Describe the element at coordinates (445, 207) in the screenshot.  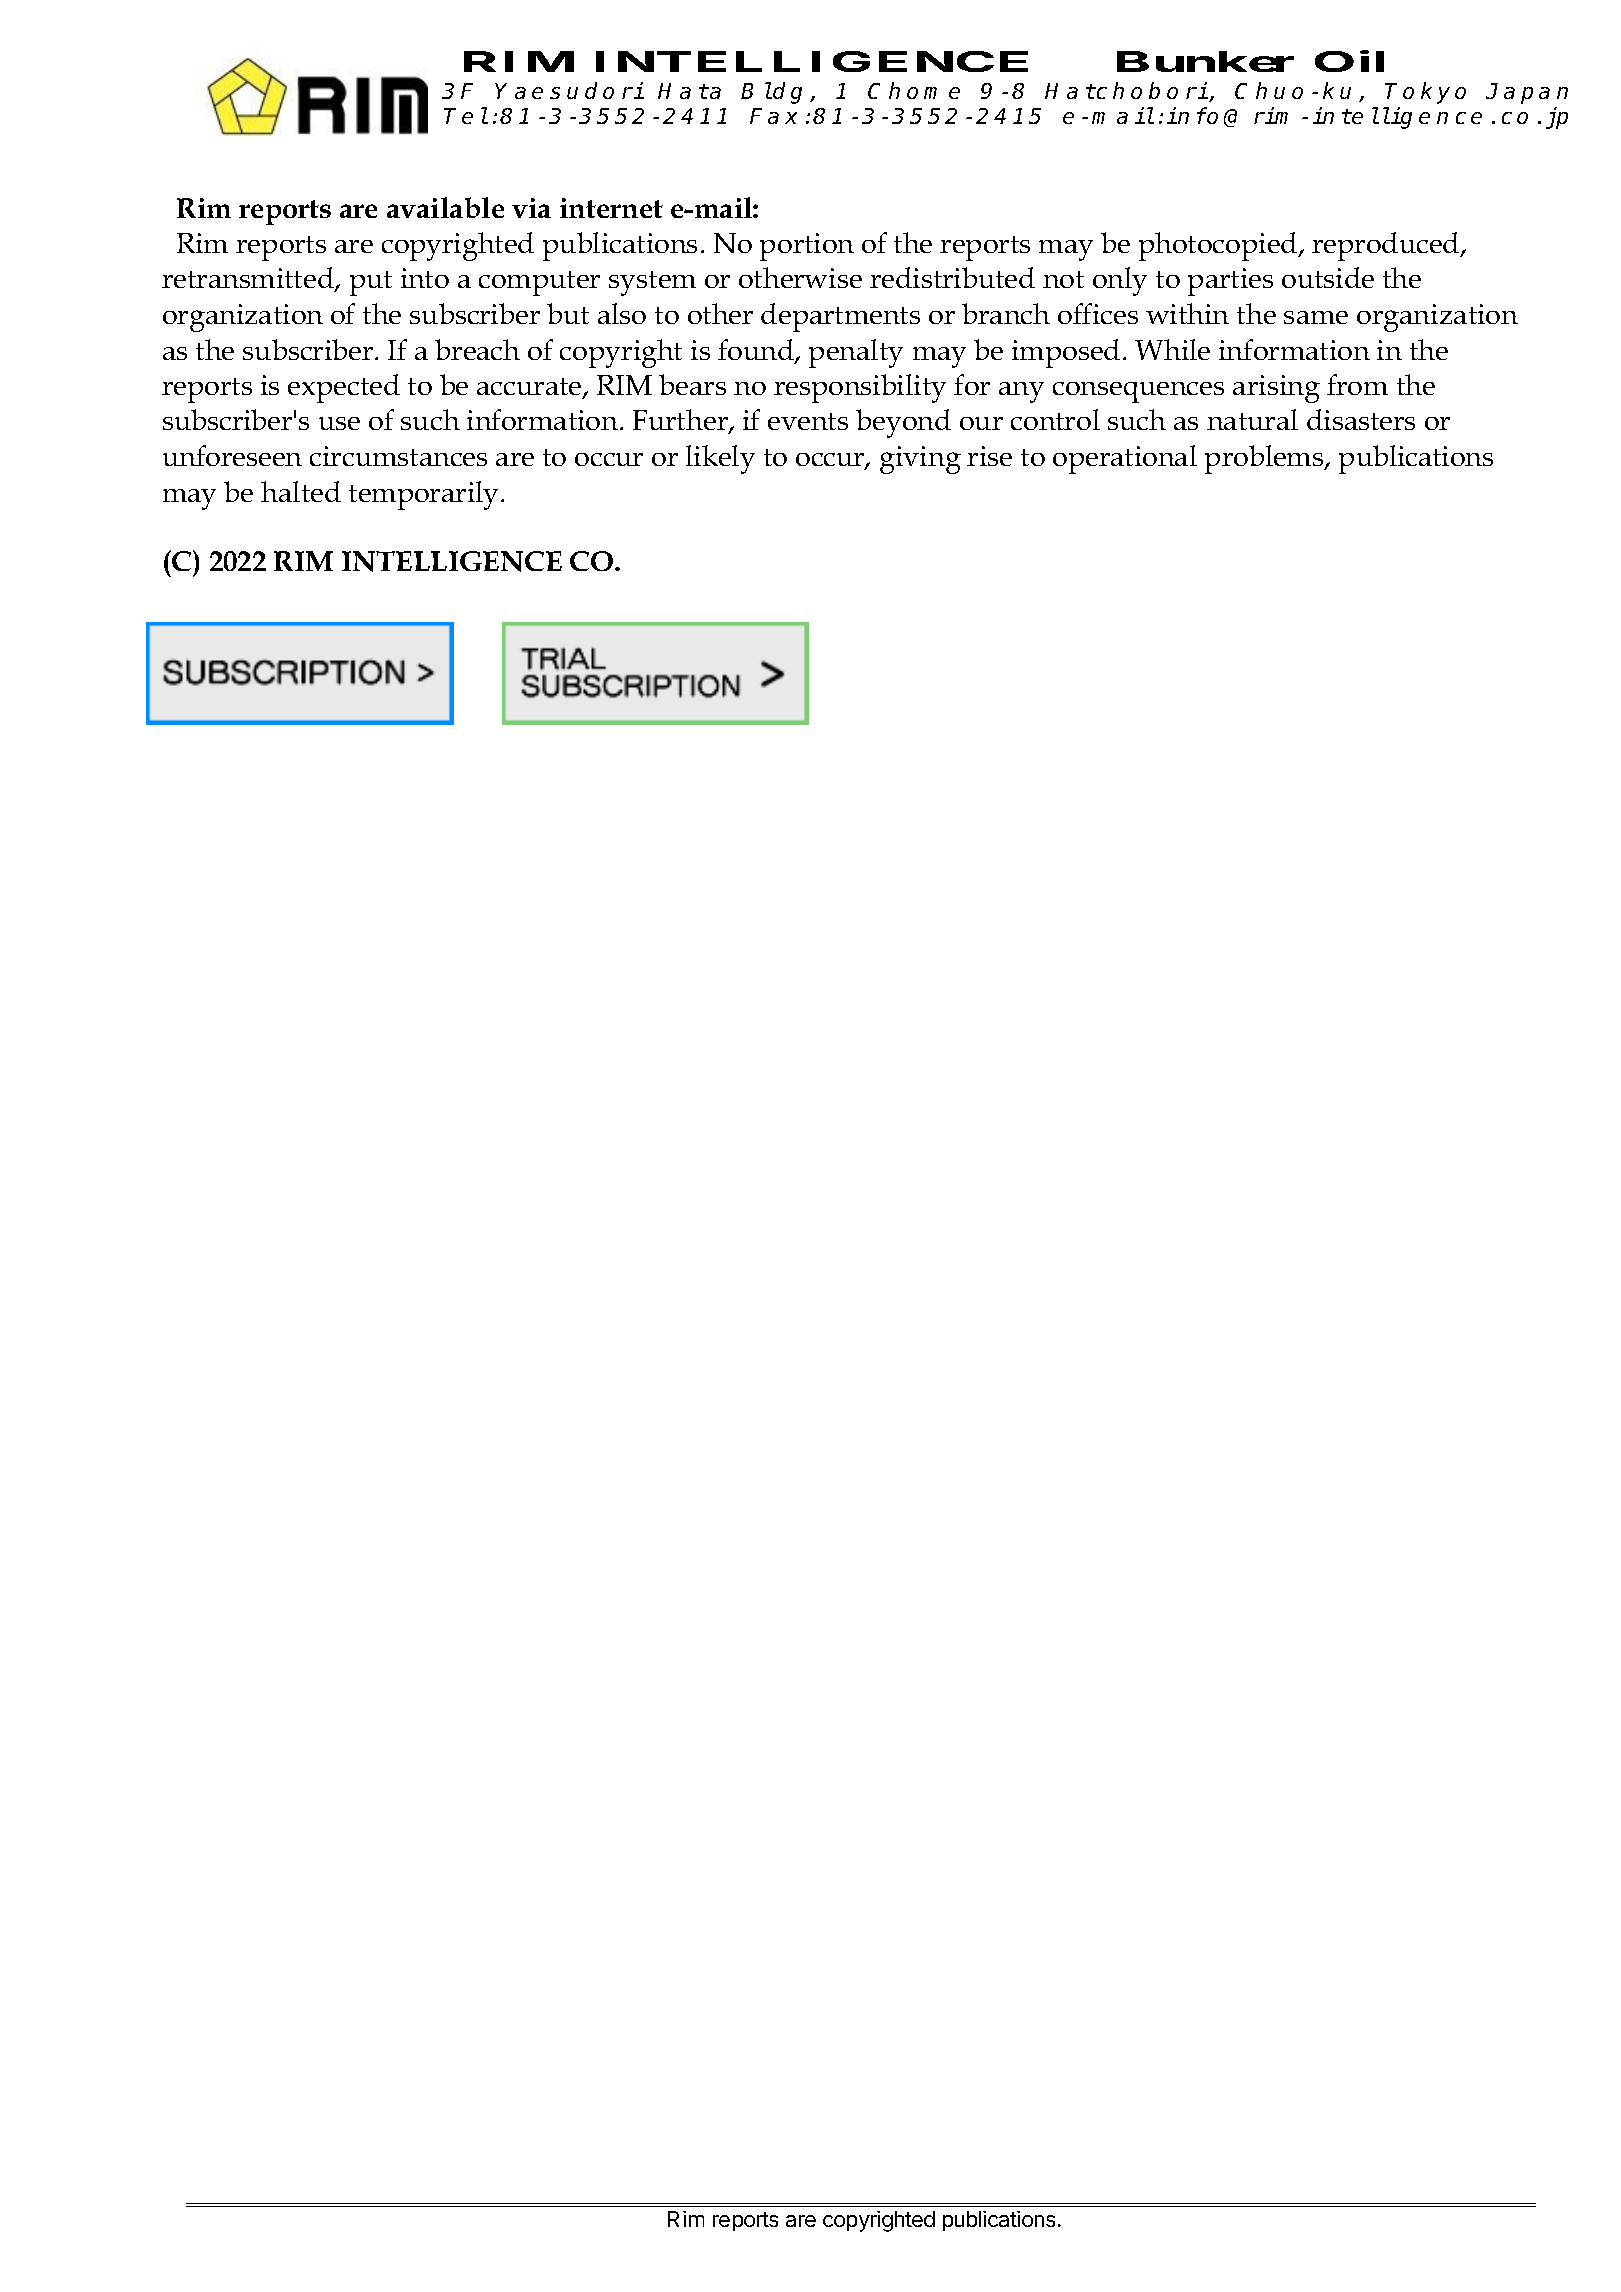
I see `available` at that location.
